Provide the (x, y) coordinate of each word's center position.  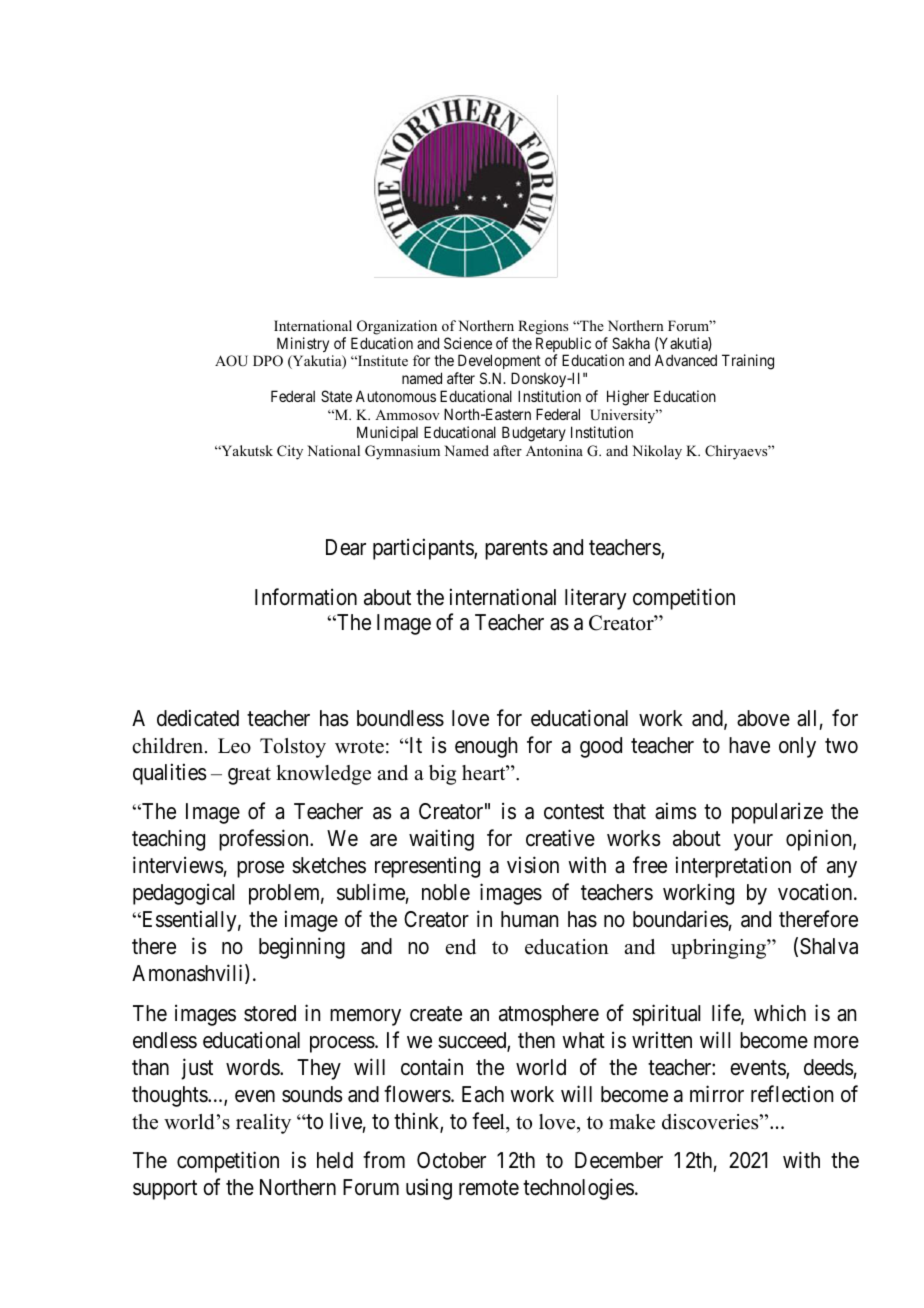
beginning (302, 948)
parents (516, 550)
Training (748, 362)
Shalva (829, 946)
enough (486, 747)
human (529, 919)
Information (306, 597)
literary (596, 599)
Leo (234, 746)
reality (263, 1124)
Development (498, 363)
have (749, 745)
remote (489, 1188)
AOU (231, 361)
